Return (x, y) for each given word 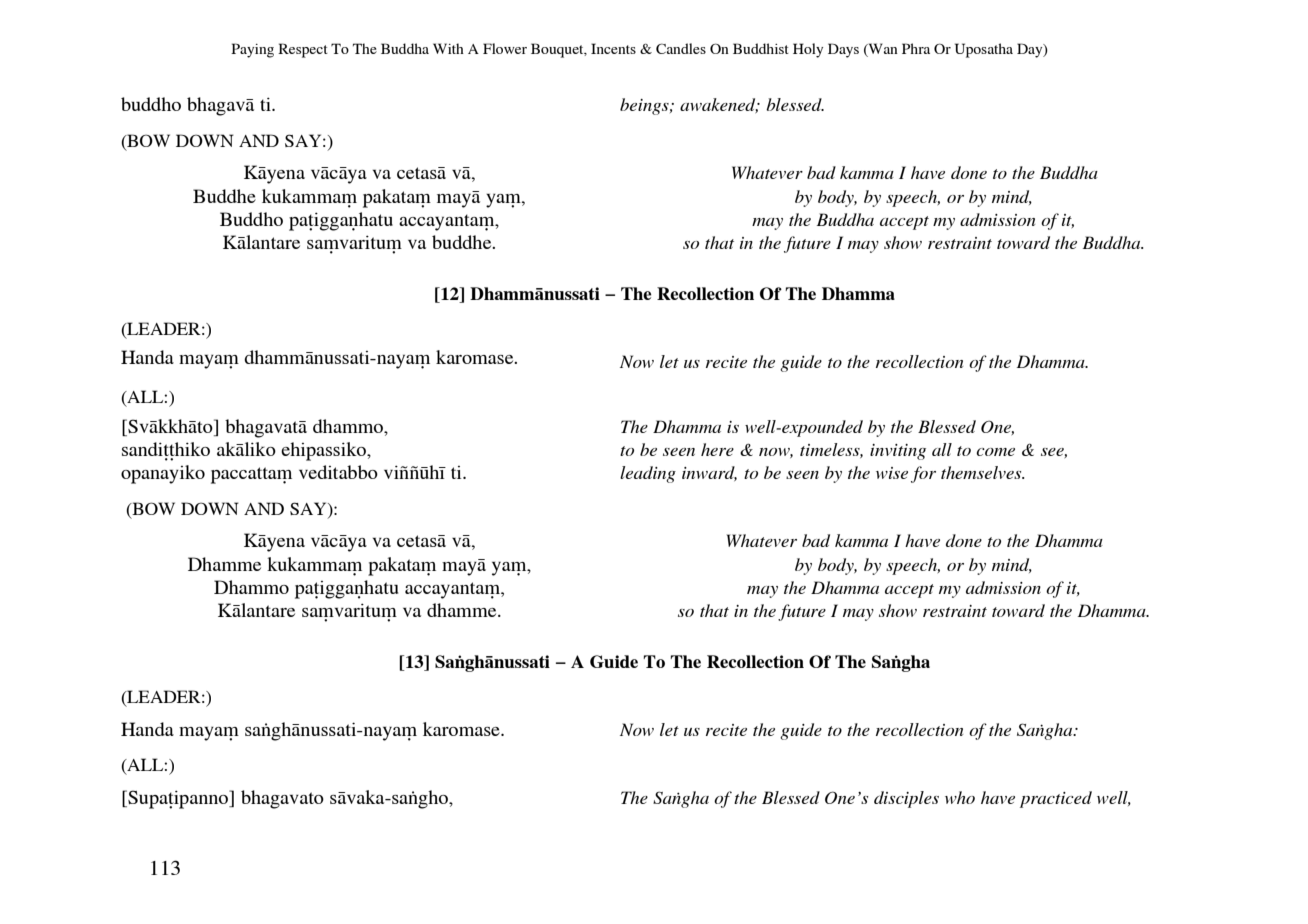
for (923, 474)
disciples (906, 799)
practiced (1056, 799)
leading (648, 474)
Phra (916, 48)
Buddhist (761, 48)
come (995, 452)
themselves (982, 472)
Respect (303, 50)
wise (892, 473)
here (717, 449)
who (960, 797)
